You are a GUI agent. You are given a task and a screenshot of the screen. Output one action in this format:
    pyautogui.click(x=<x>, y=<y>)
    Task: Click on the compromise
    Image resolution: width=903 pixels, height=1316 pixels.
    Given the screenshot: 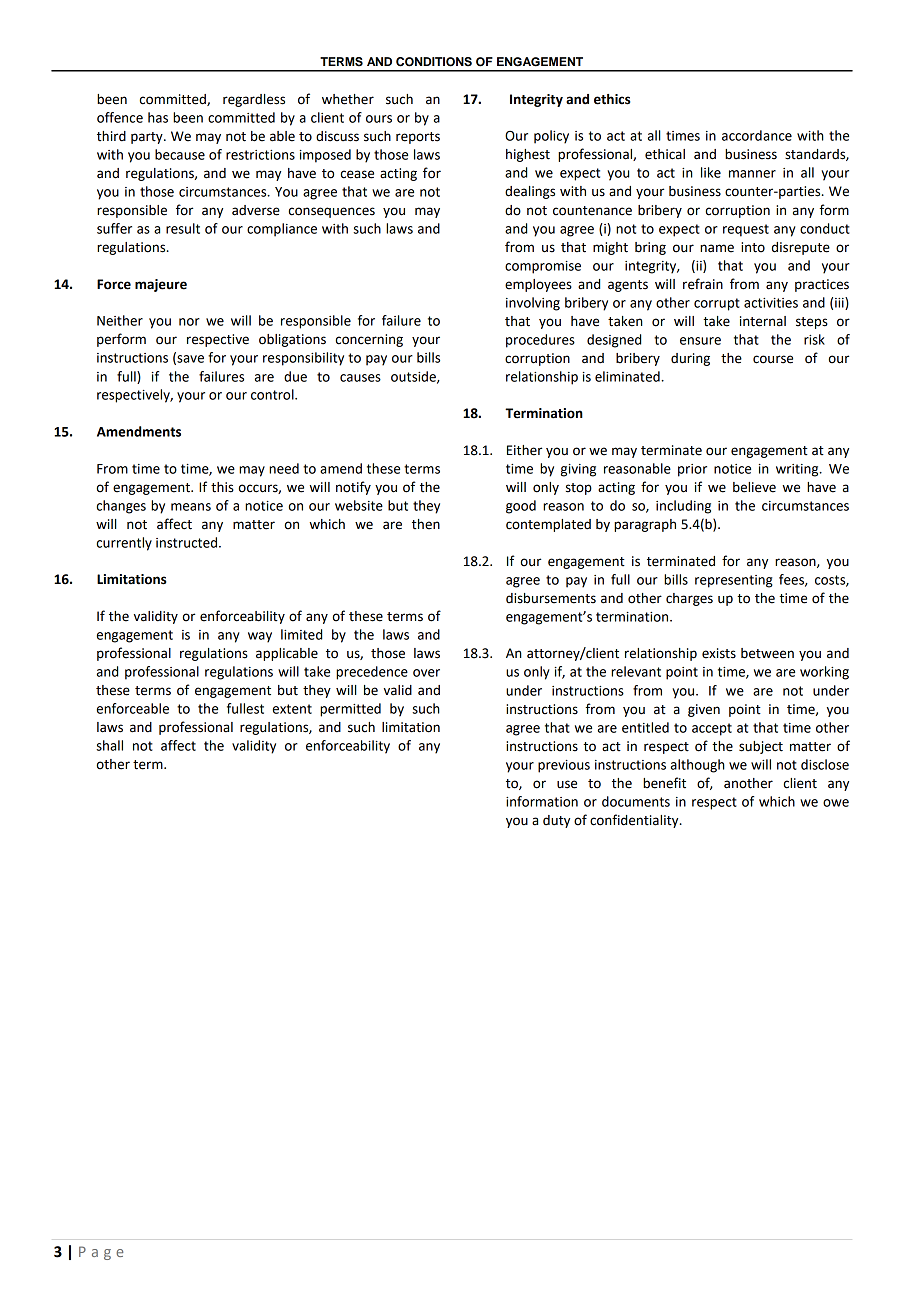 What is the action you would take?
    pyautogui.click(x=543, y=267)
